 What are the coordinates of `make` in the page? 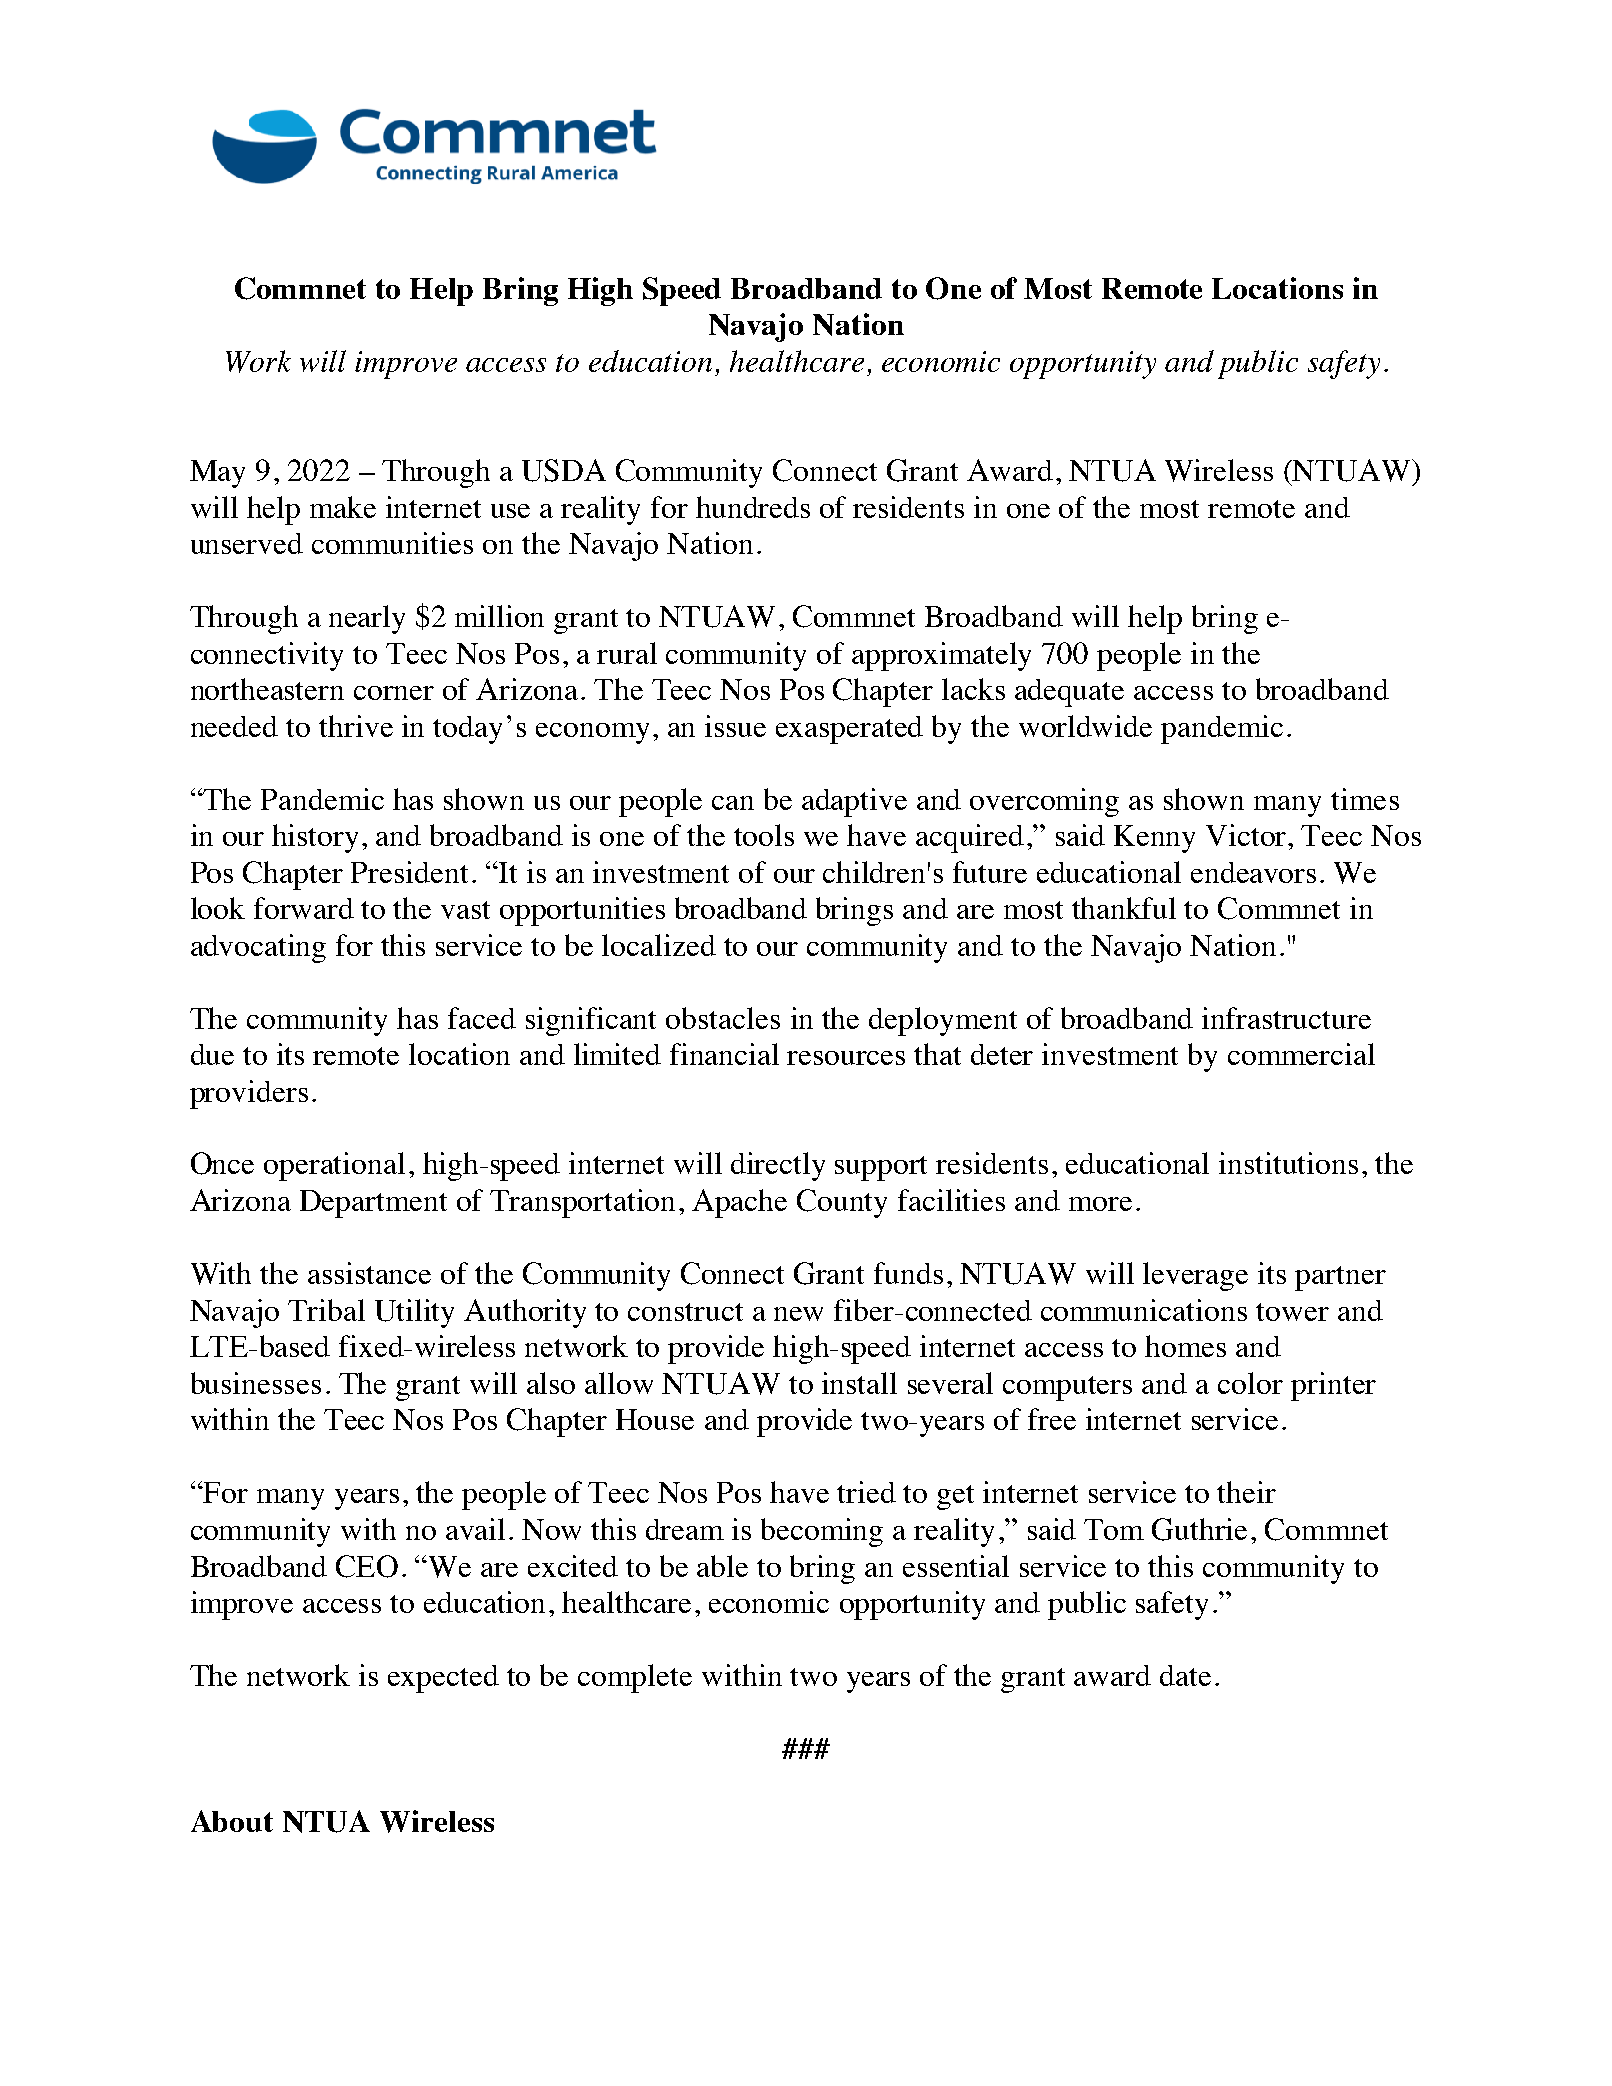 It's located at (343, 507).
